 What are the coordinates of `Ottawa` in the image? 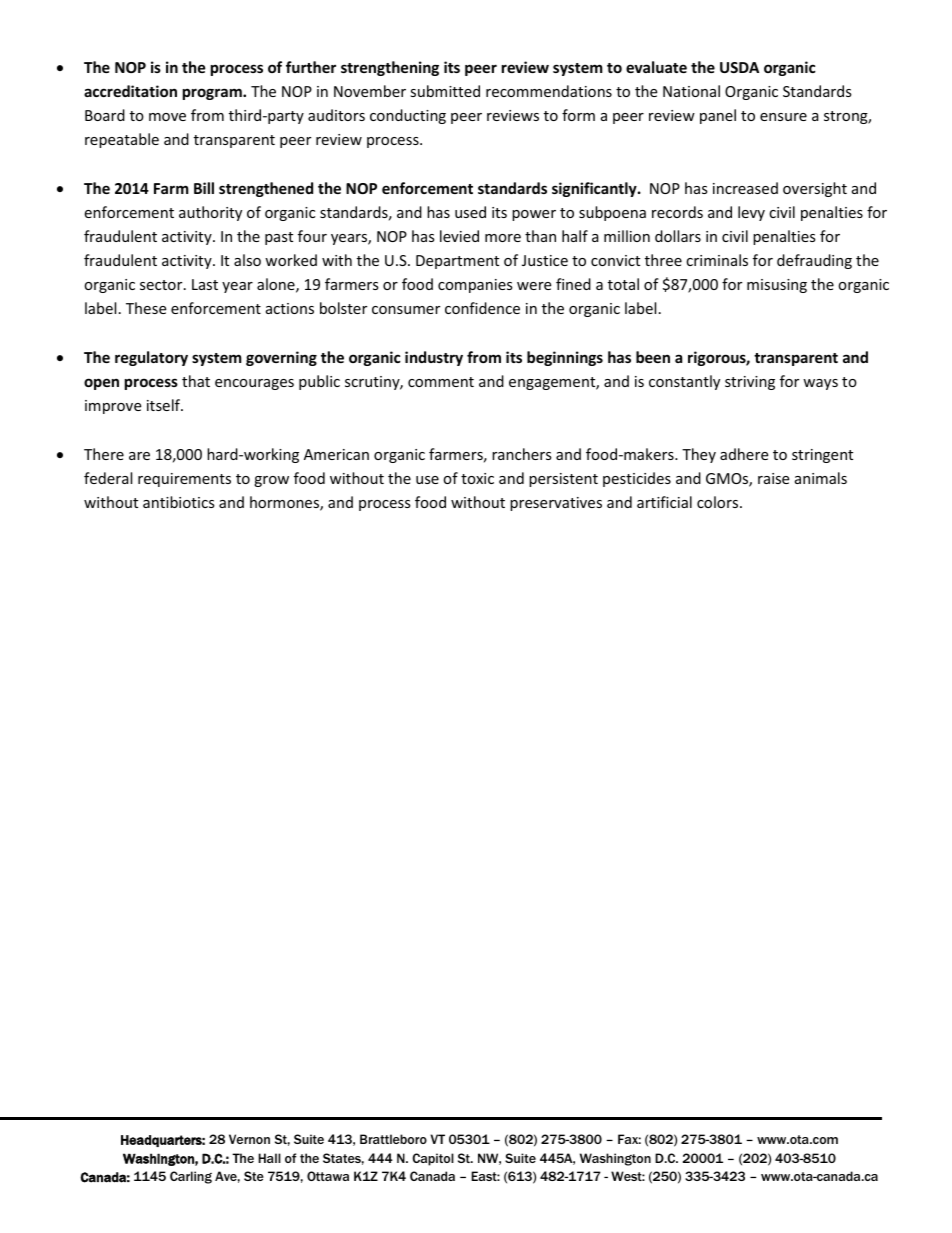 It's located at (328, 1176).
